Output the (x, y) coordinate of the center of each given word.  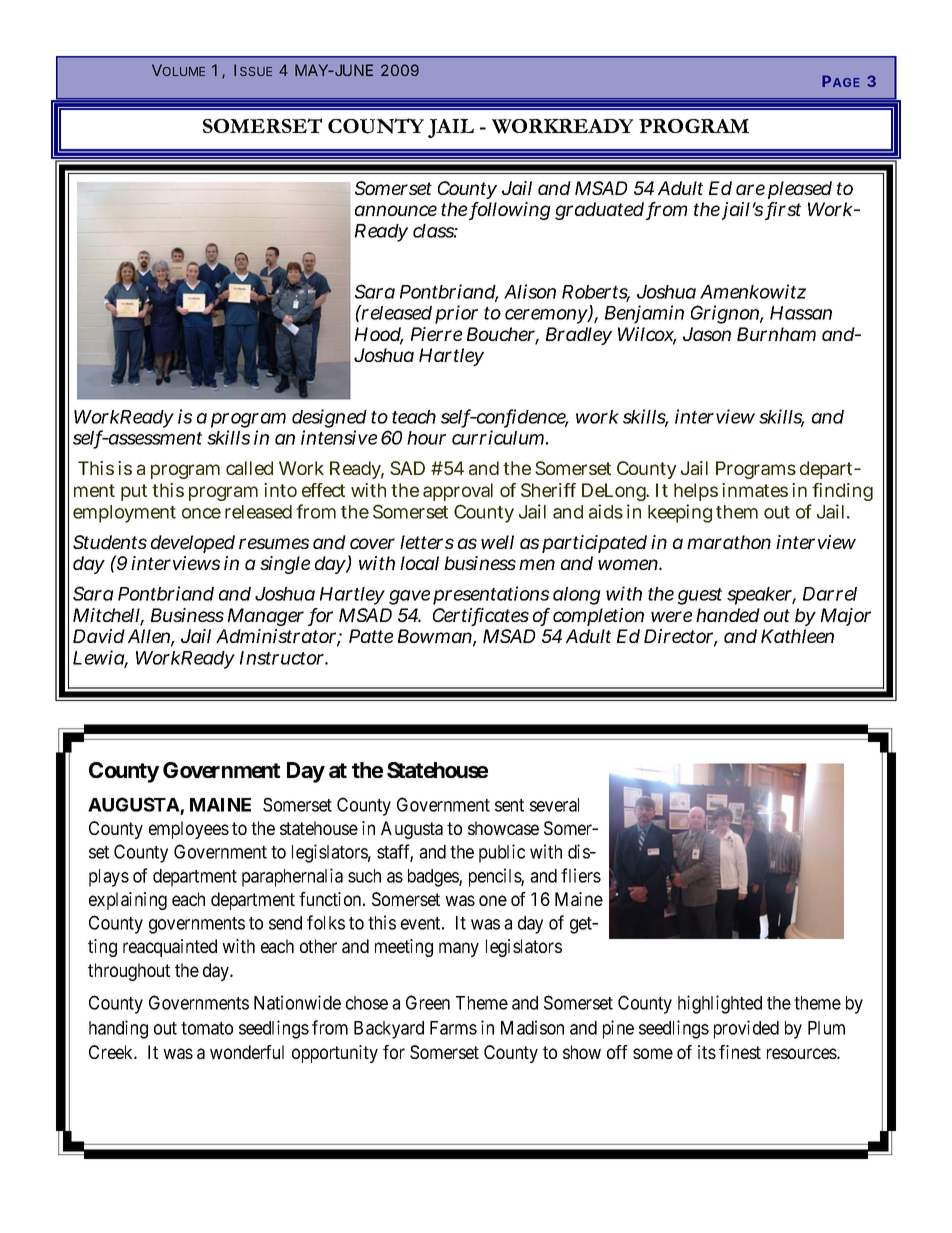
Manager (266, 617)
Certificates (481, 616)
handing (118, 1029)
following (510, 211)
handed (728, 615)
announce (396, 210)
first (783, 210)
